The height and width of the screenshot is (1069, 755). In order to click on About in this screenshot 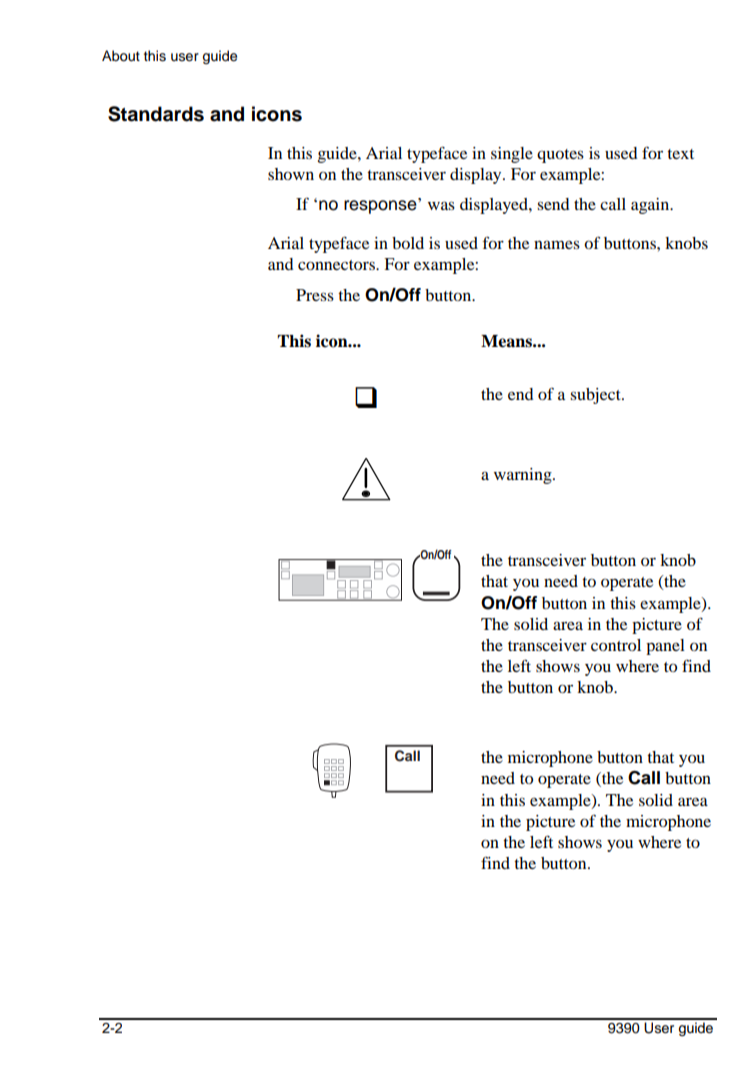, I will do `click(121, 56)`.
